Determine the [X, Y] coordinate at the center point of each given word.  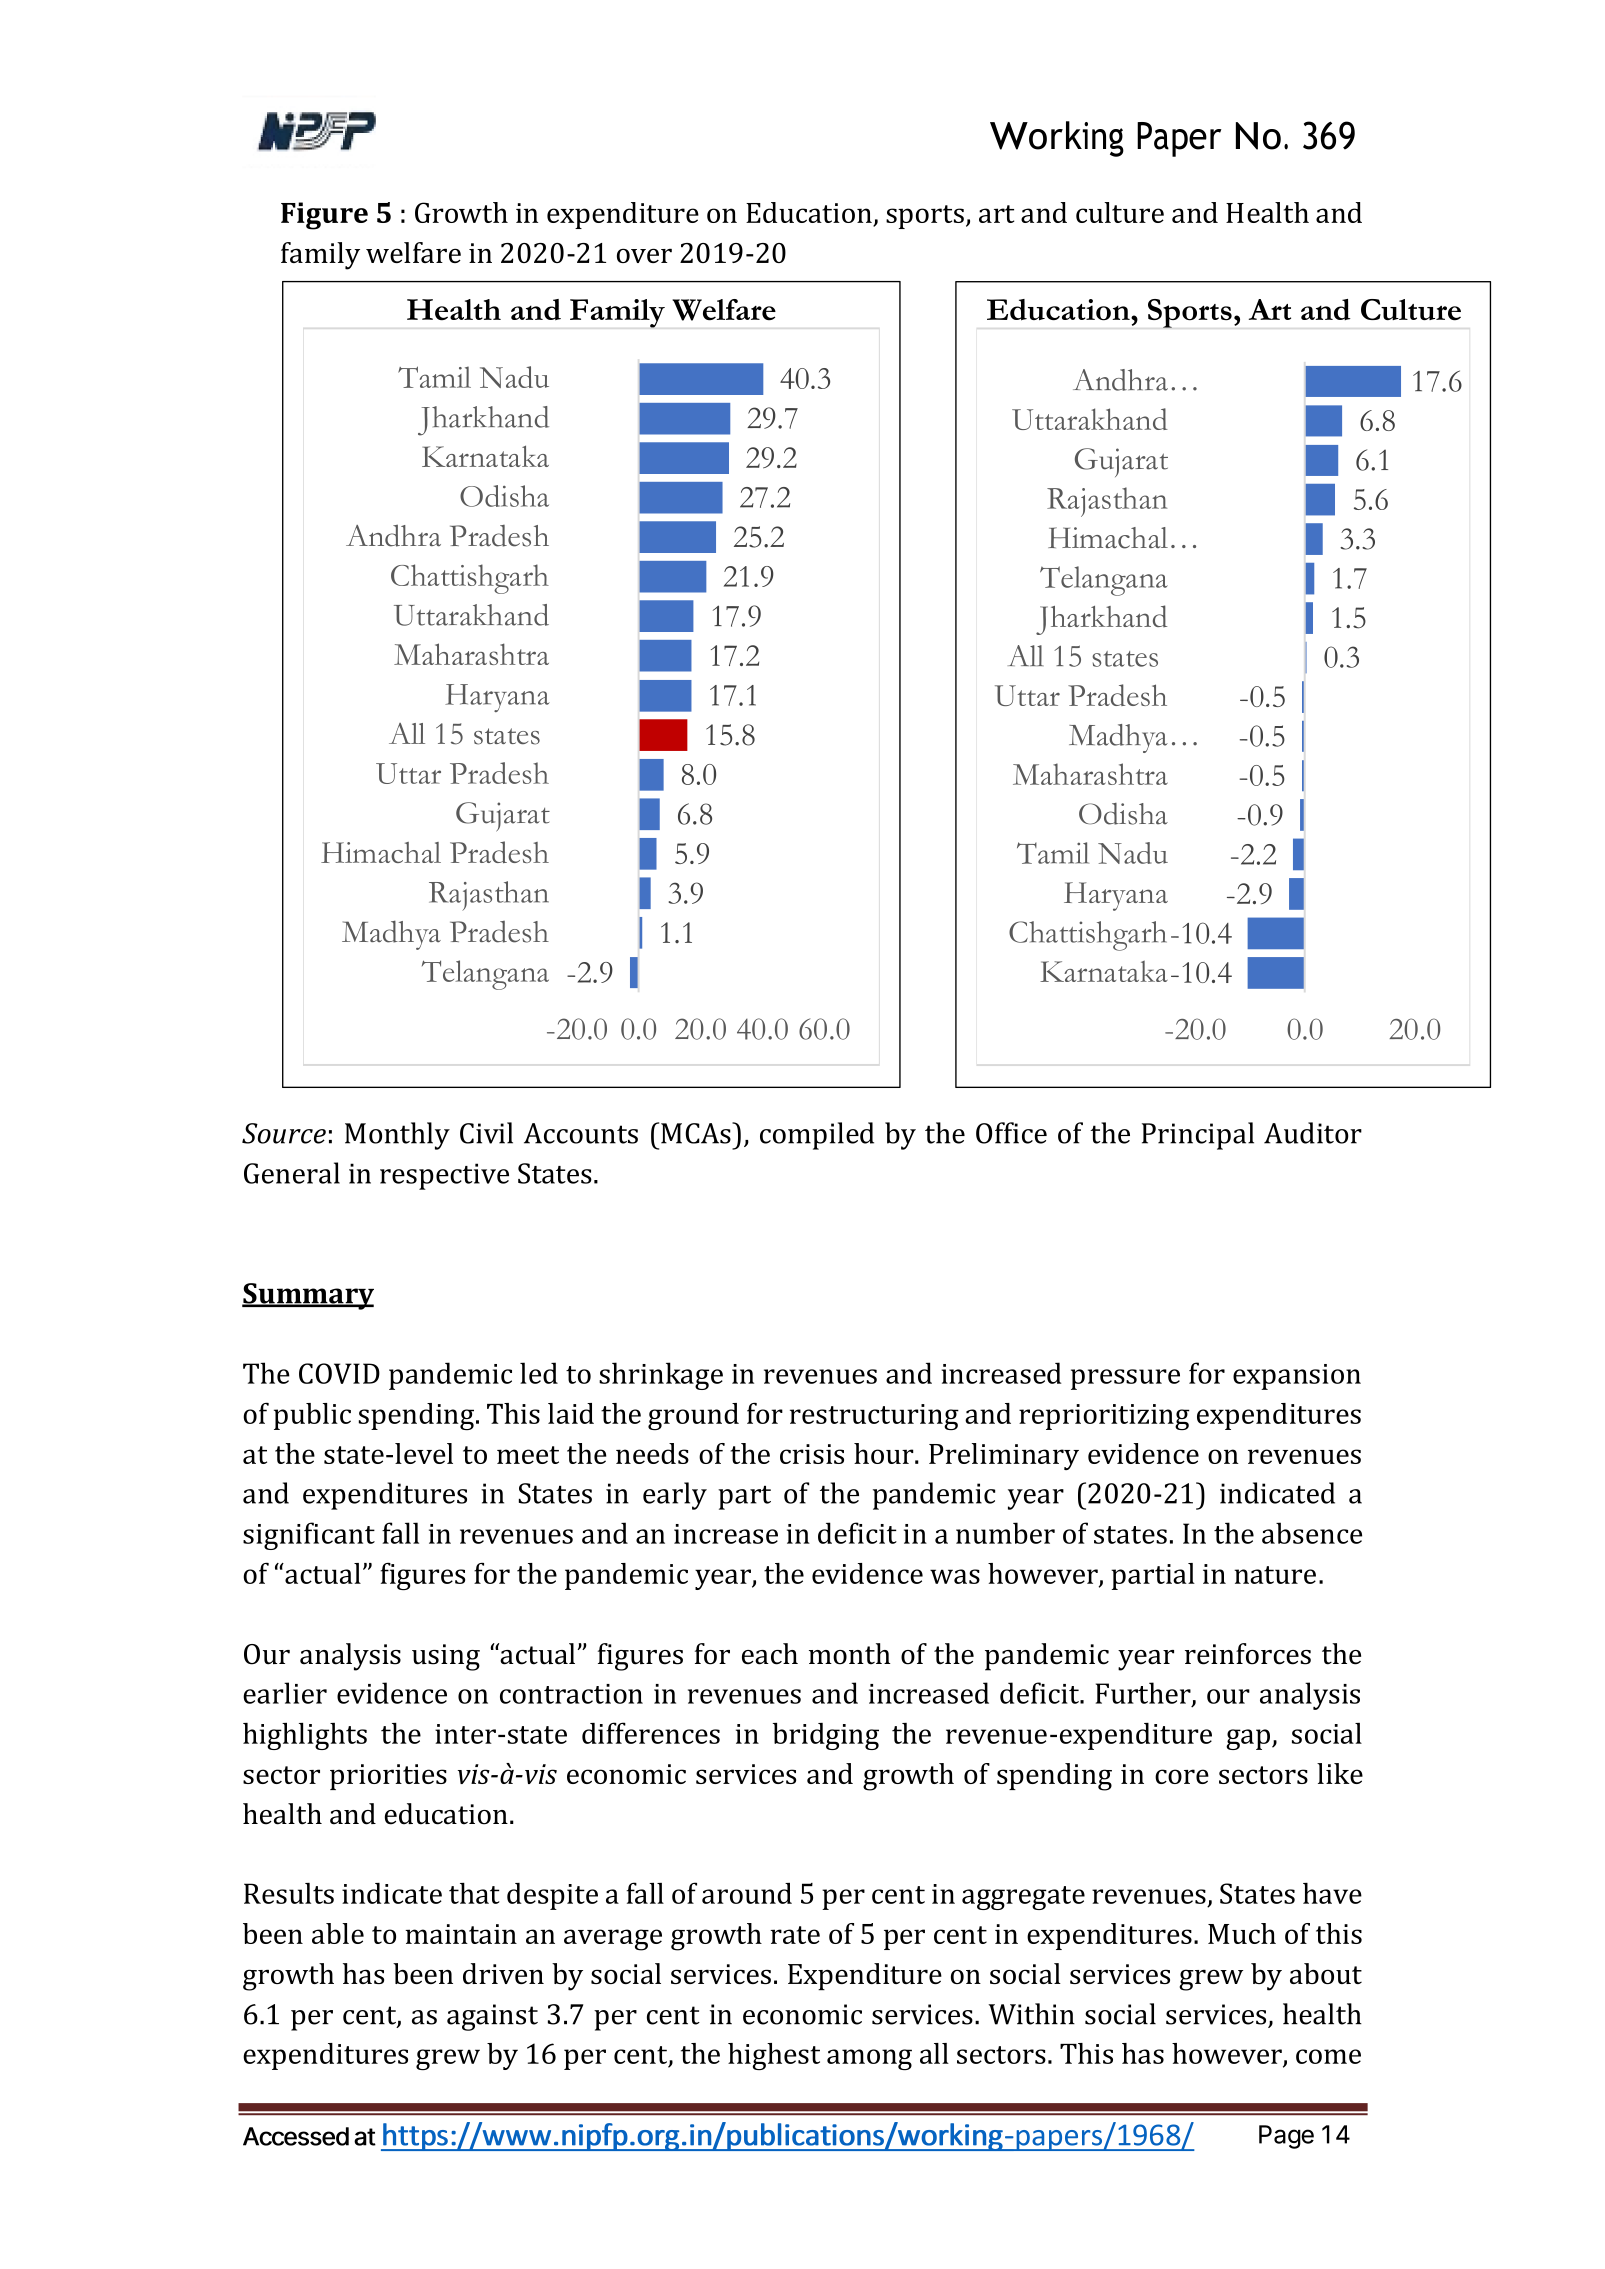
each [770, 1654]
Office [1011, 1133]
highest [774, 2056]
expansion [1297, 1377]
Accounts [581, 1133]
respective [444, 1176]
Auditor [1313, 1133]
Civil [486, 1133]
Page [1286, 2137]
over [644, 255]
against [492, 2017]
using [446, 1657]
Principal [1198, 1136]
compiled [817, 1136]
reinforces [1248, 1654]
